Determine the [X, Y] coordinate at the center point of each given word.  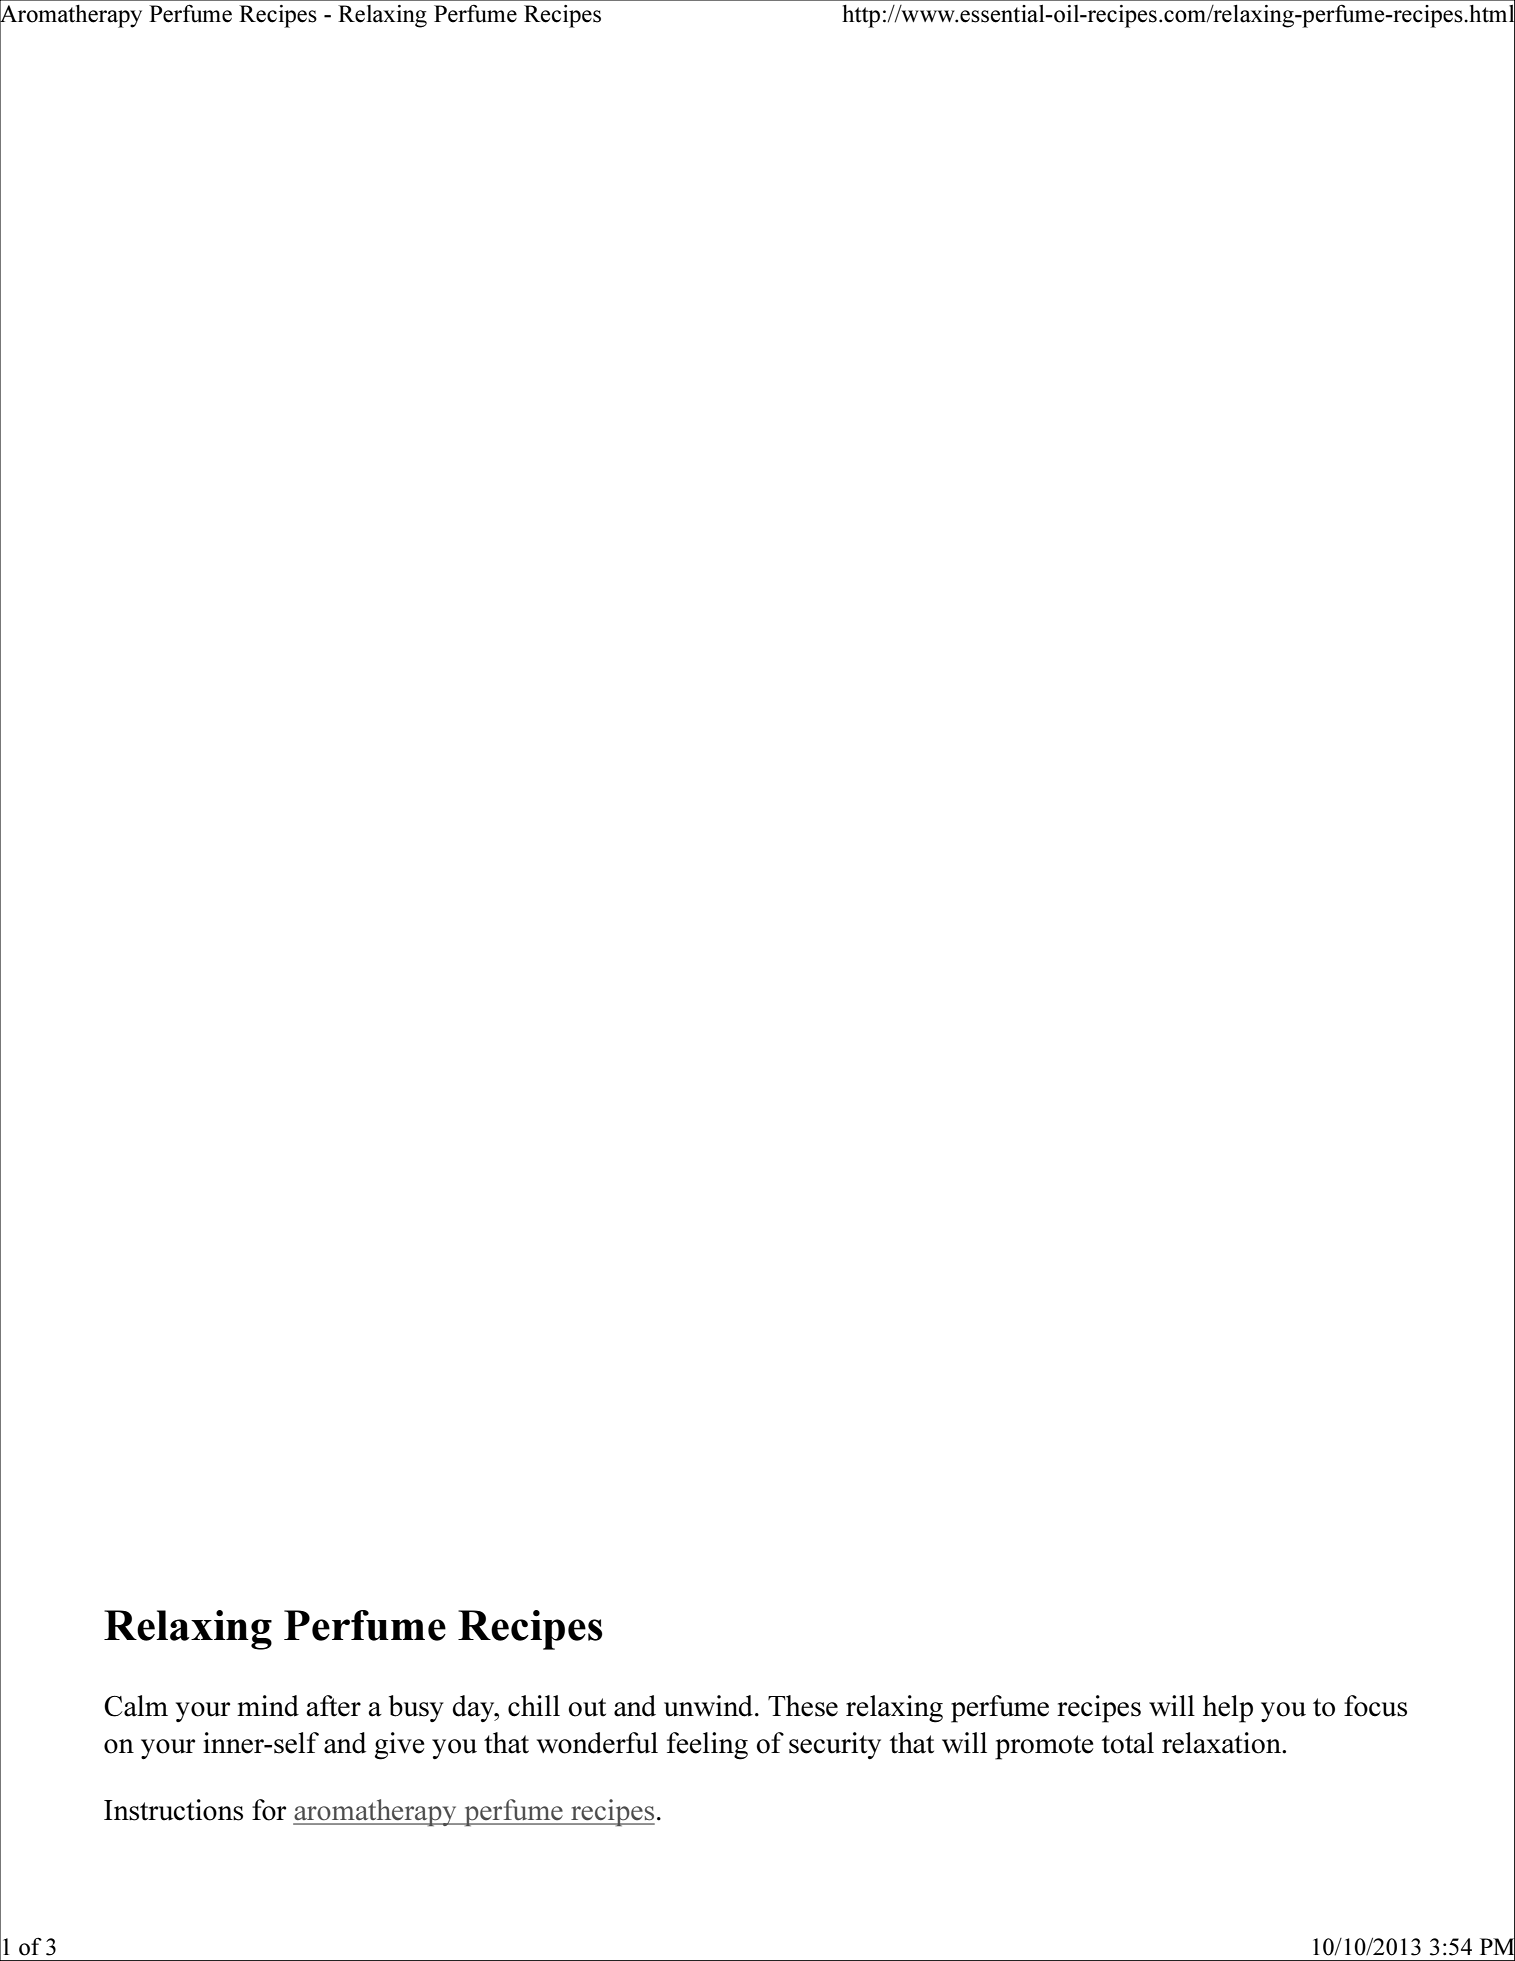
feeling [707, 1746]
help [1228, 1709]
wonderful [597, 1743]
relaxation [1222, 1743]
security [835, 1745]
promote [1044, 1747]
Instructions [173, 1810]
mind [268, 1706]
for [269, 1810]
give [399, 1746]
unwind [708, 1706]
